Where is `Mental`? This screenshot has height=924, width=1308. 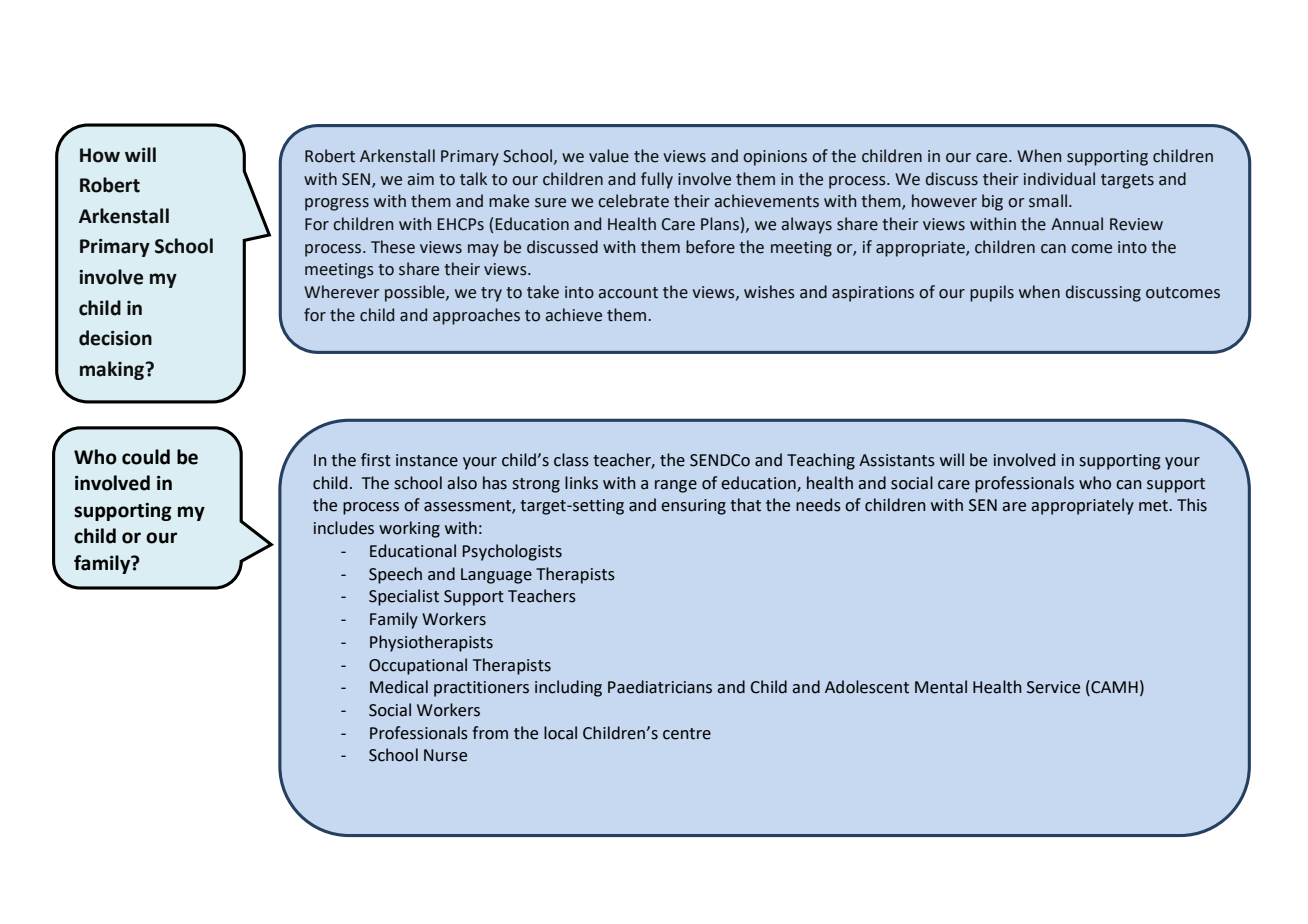 Mental is located at coordinates (941, 687).
